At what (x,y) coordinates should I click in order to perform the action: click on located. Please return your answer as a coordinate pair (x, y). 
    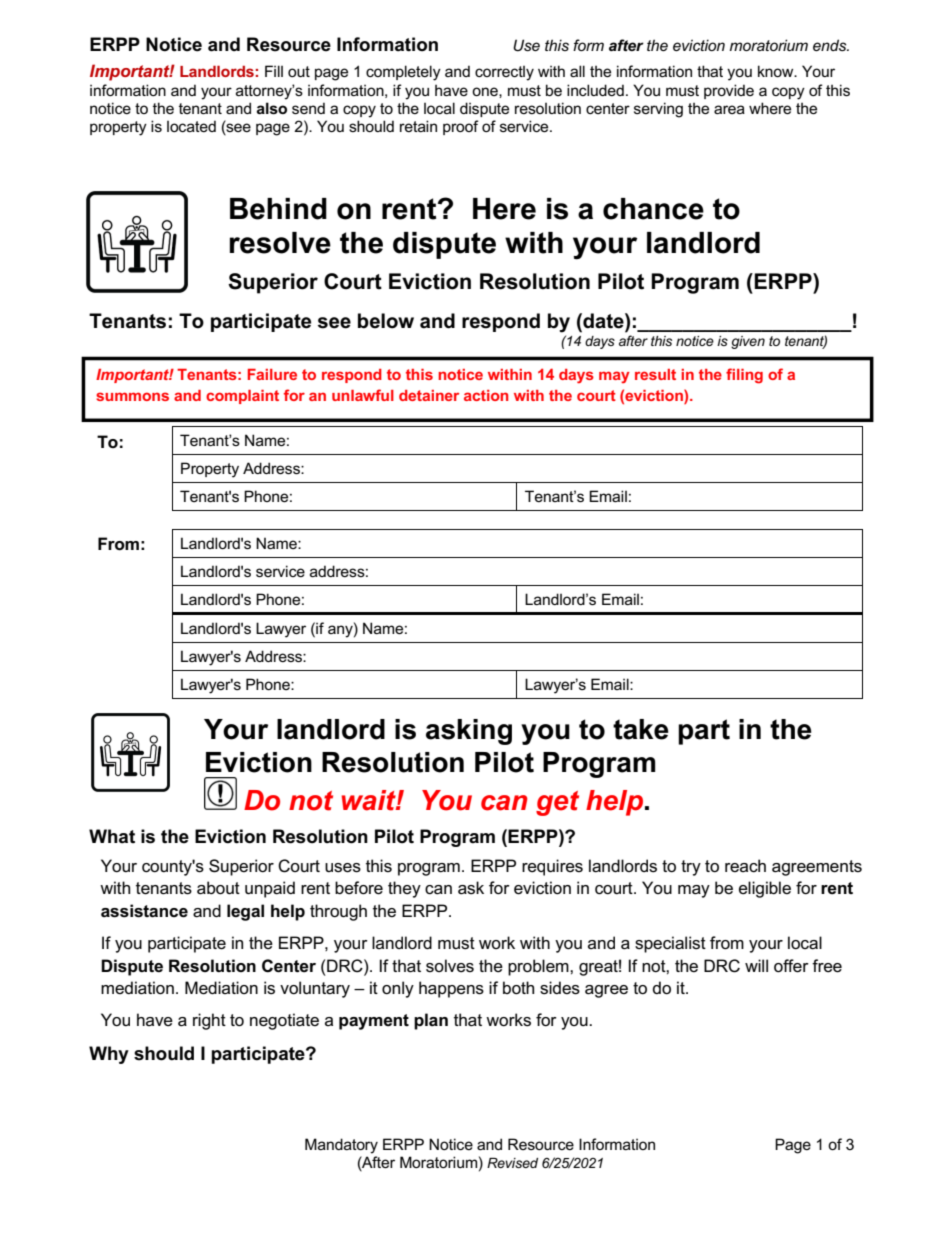
    Looking at the image, I should click on (191, 126).
